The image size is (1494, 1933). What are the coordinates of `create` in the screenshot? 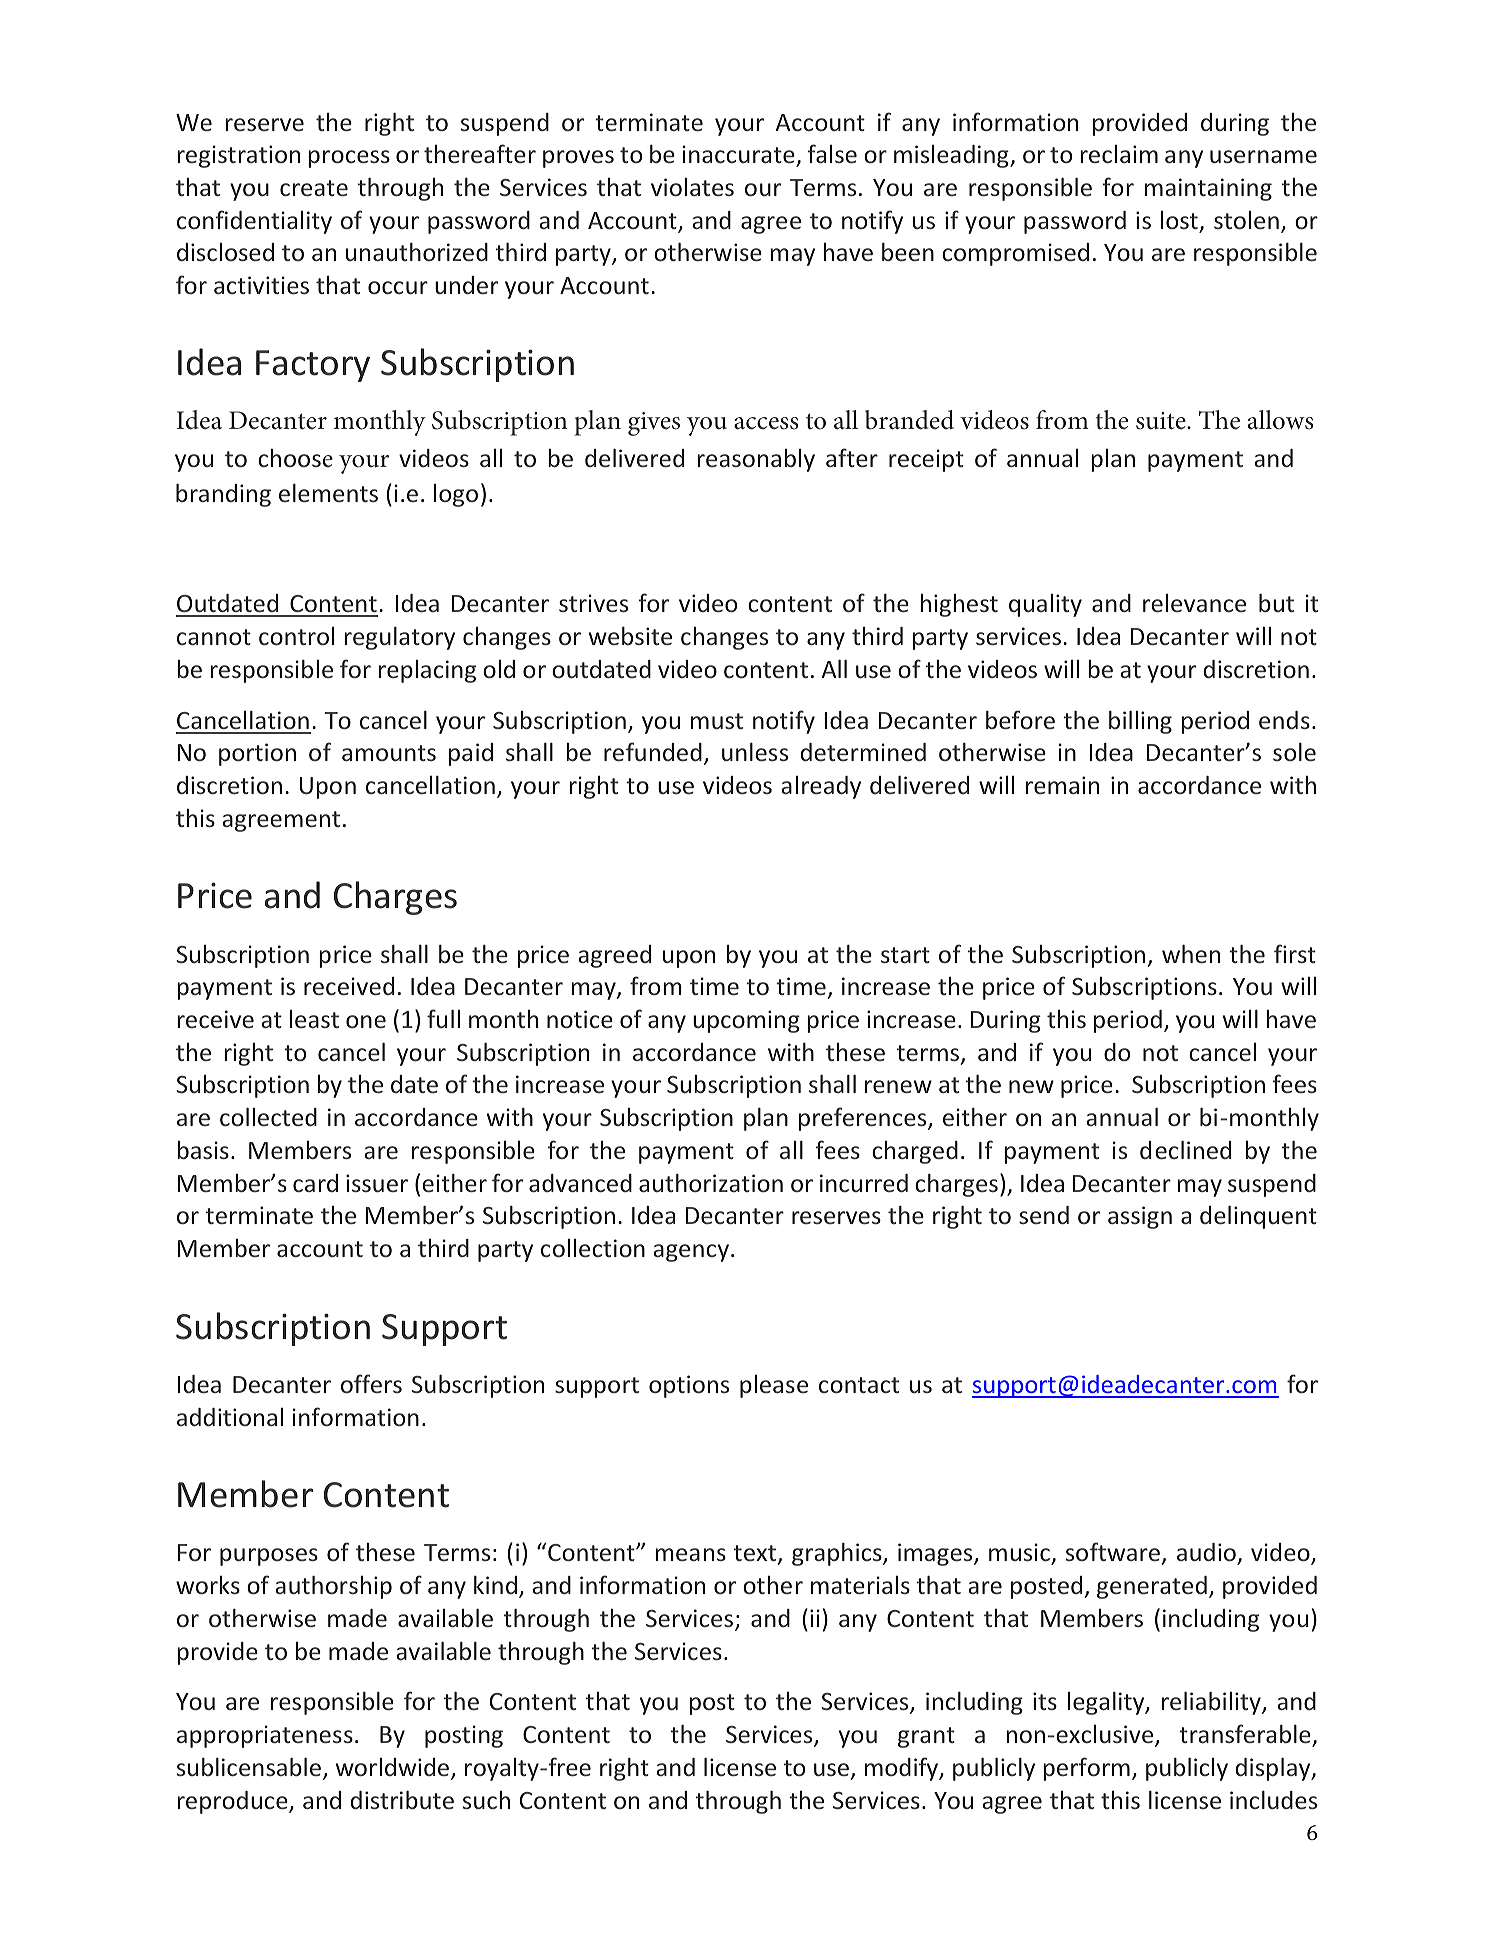 It's located at (314, 188).
